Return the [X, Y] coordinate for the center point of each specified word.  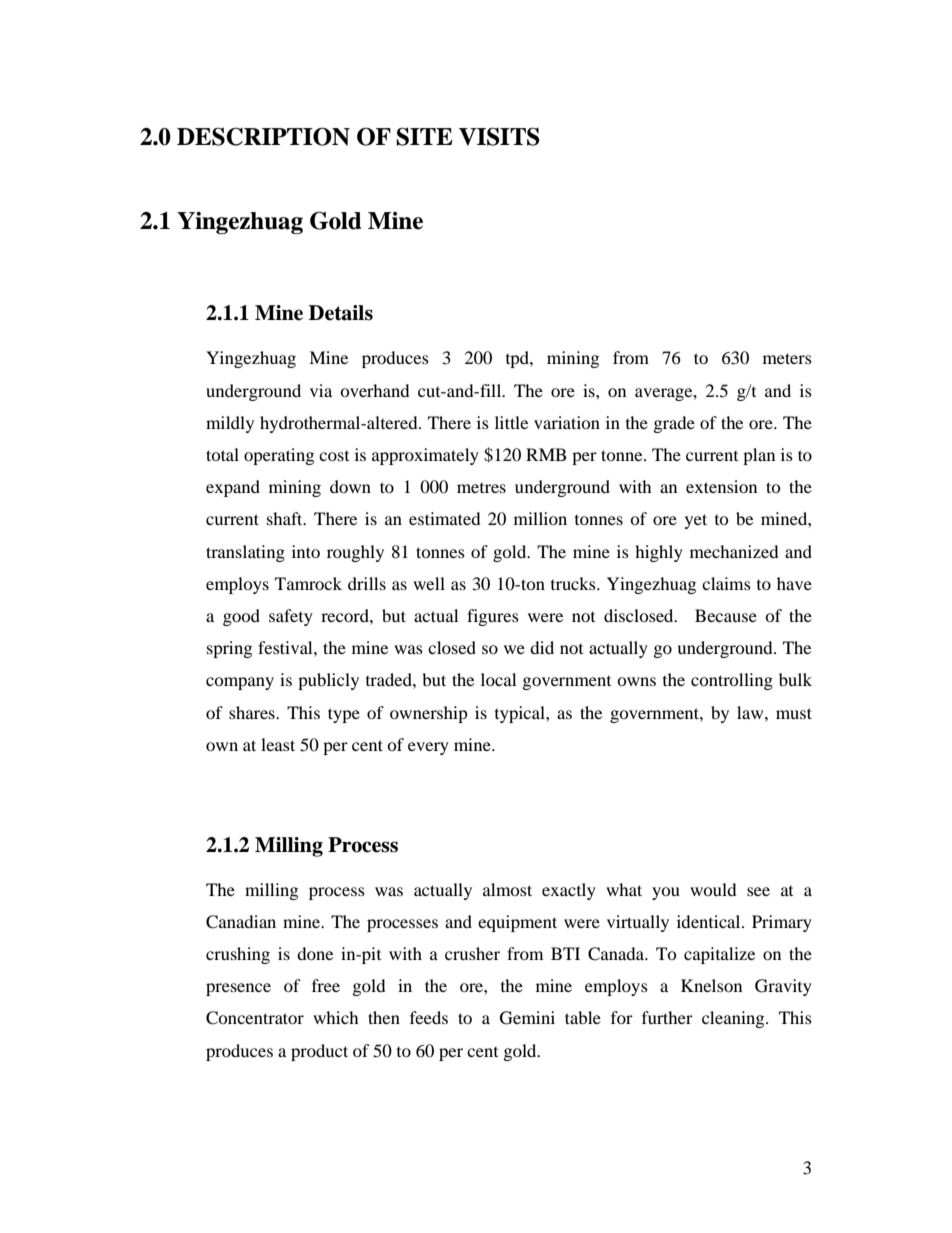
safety [291, 617]
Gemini [527, 1018]
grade [674, 424]
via [321, 390]
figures [493, 617]
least [278, 744]
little [511, 422]
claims [726, 583]
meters [787, 358]
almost [507, 889]
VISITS [499, 136]
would [713, 889]
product [319, 1052]
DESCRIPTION [263, 136]
